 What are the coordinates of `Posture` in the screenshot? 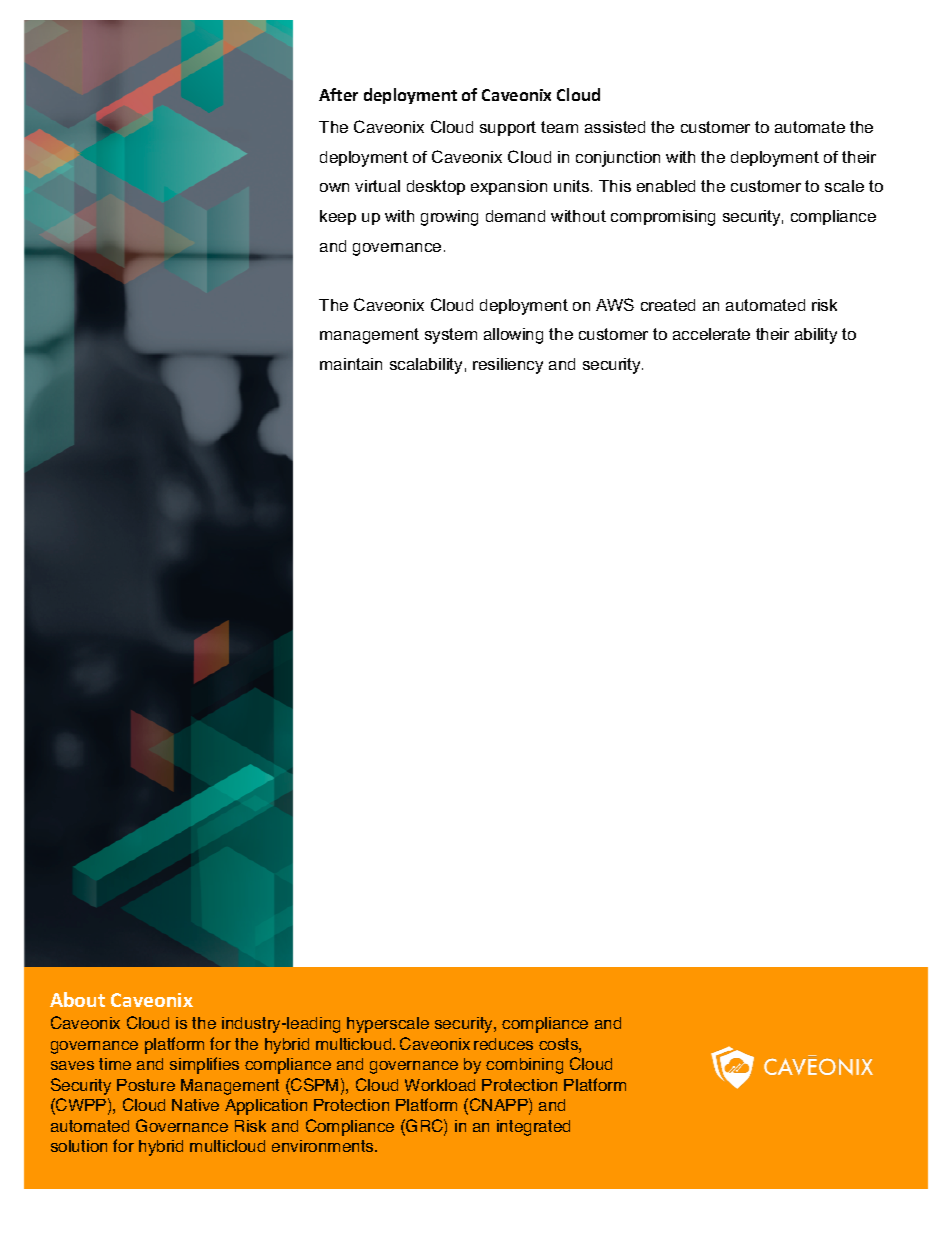 It's located at (146, 1085).
